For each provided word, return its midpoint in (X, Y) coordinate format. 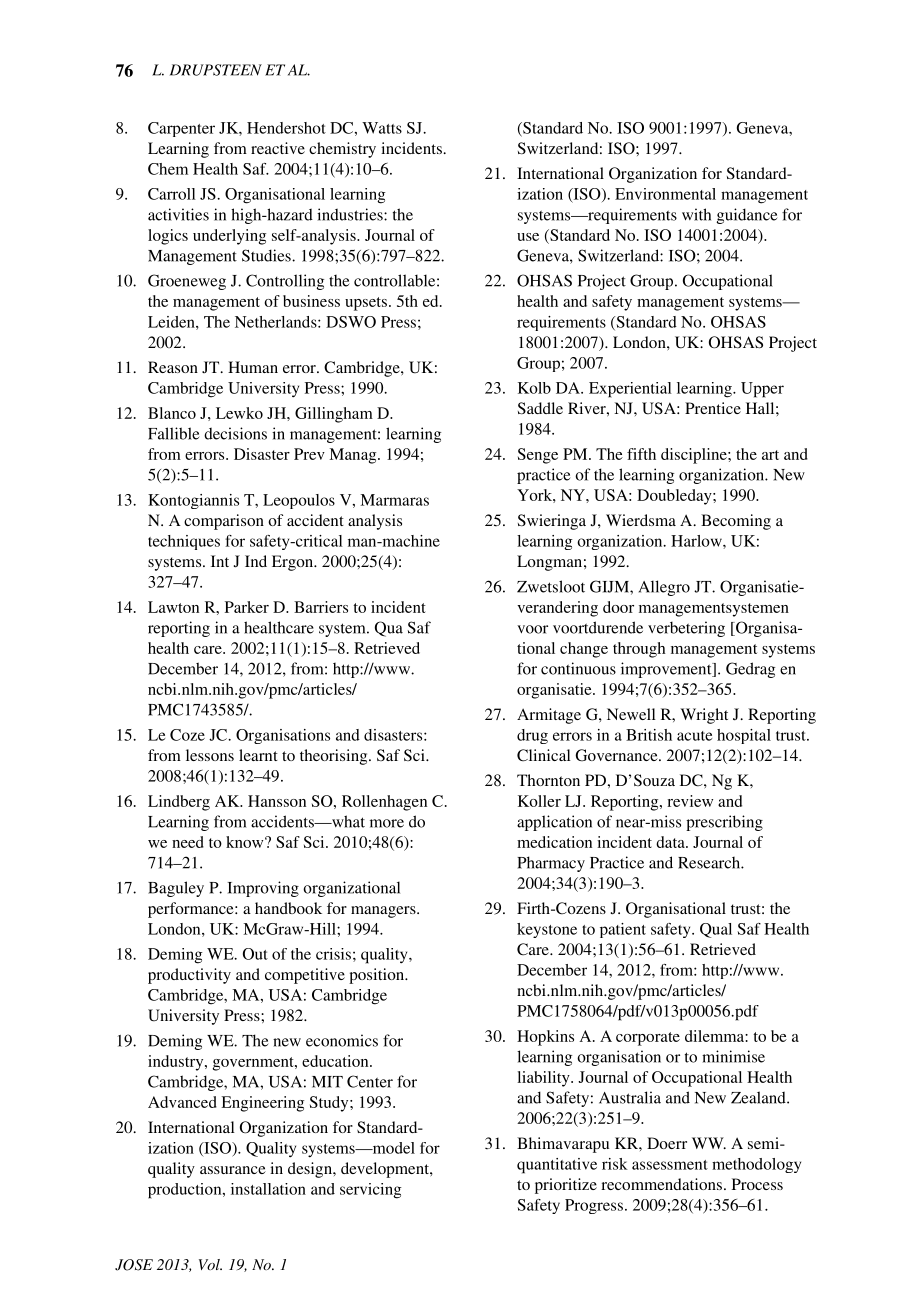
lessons (210, 755)
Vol (210, 1264)
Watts (382, 128)
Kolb (534, 388)
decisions (235, 433)
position (378, 976)
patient (623, 930)
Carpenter (181, 129)
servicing (371, 1191)
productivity (189, 976)
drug (532, 736)
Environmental (665, 194)
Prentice (713, 408)
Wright (704, 716)
